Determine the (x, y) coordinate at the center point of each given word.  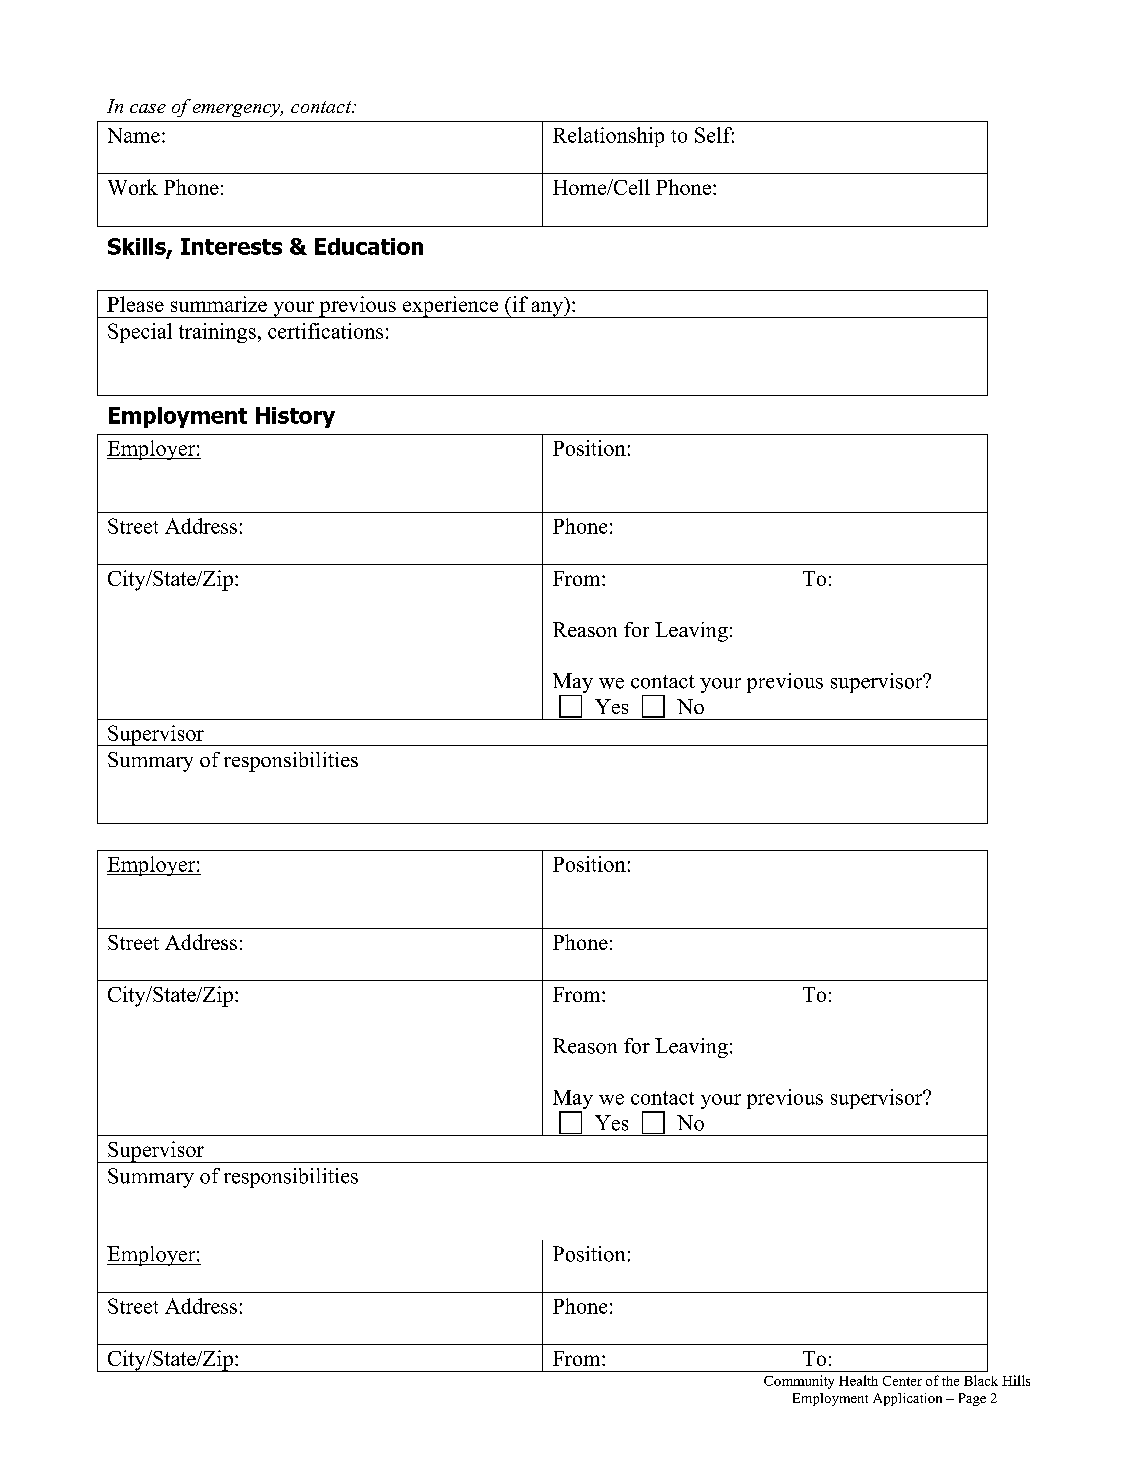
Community (799, 1382)
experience (450, 307)
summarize (219, 304)
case (148, 108)
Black (981, 1380)
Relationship (608, 137)
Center (902, 1381)
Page (972, 1399)
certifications (325, 331)
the (950, 1381)
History (295, 417)
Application (907, 1399)
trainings (217, 333)
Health (858, 1380)
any (547, 309)
